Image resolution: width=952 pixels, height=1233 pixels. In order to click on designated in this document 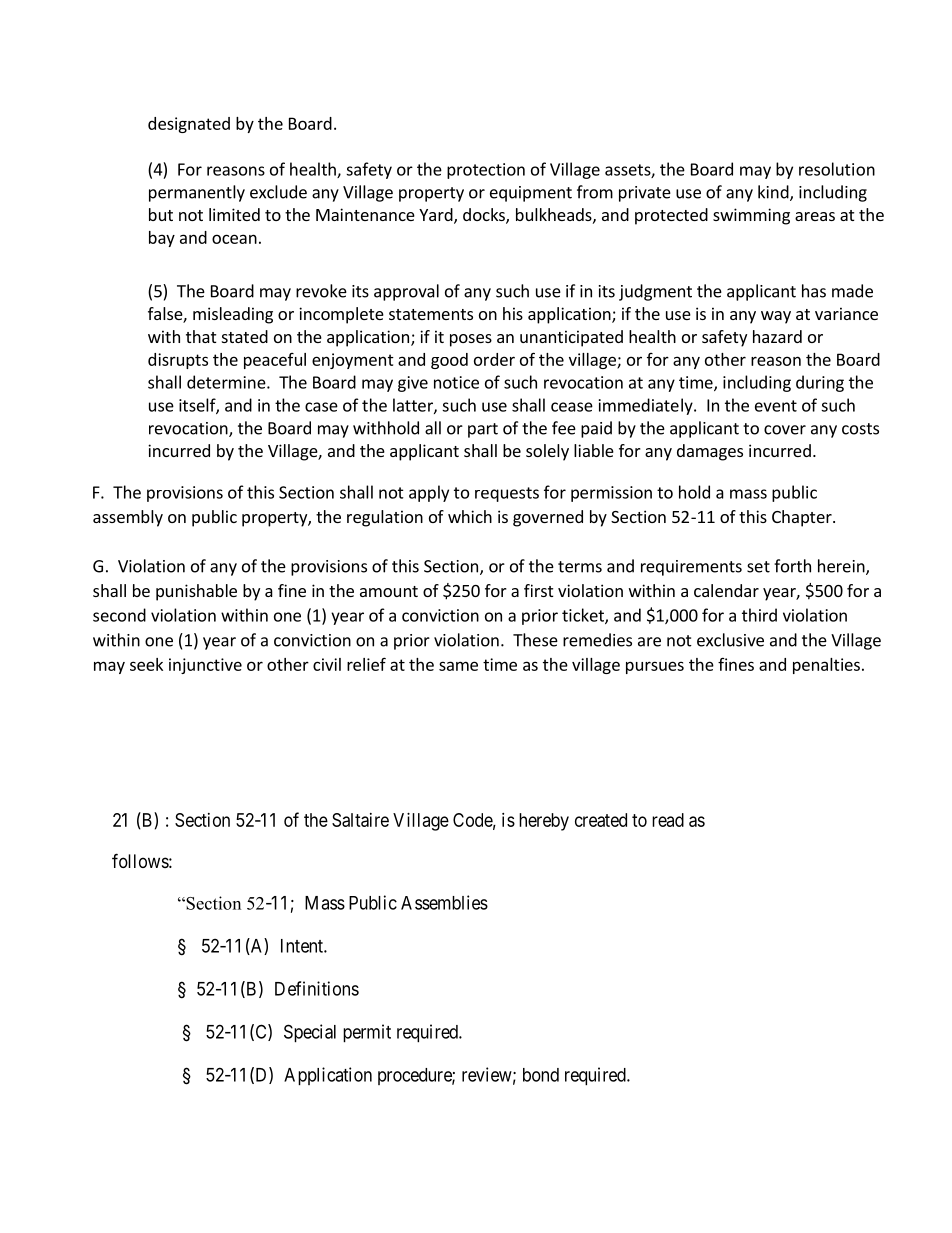, I will do `click(189, 125)`.
